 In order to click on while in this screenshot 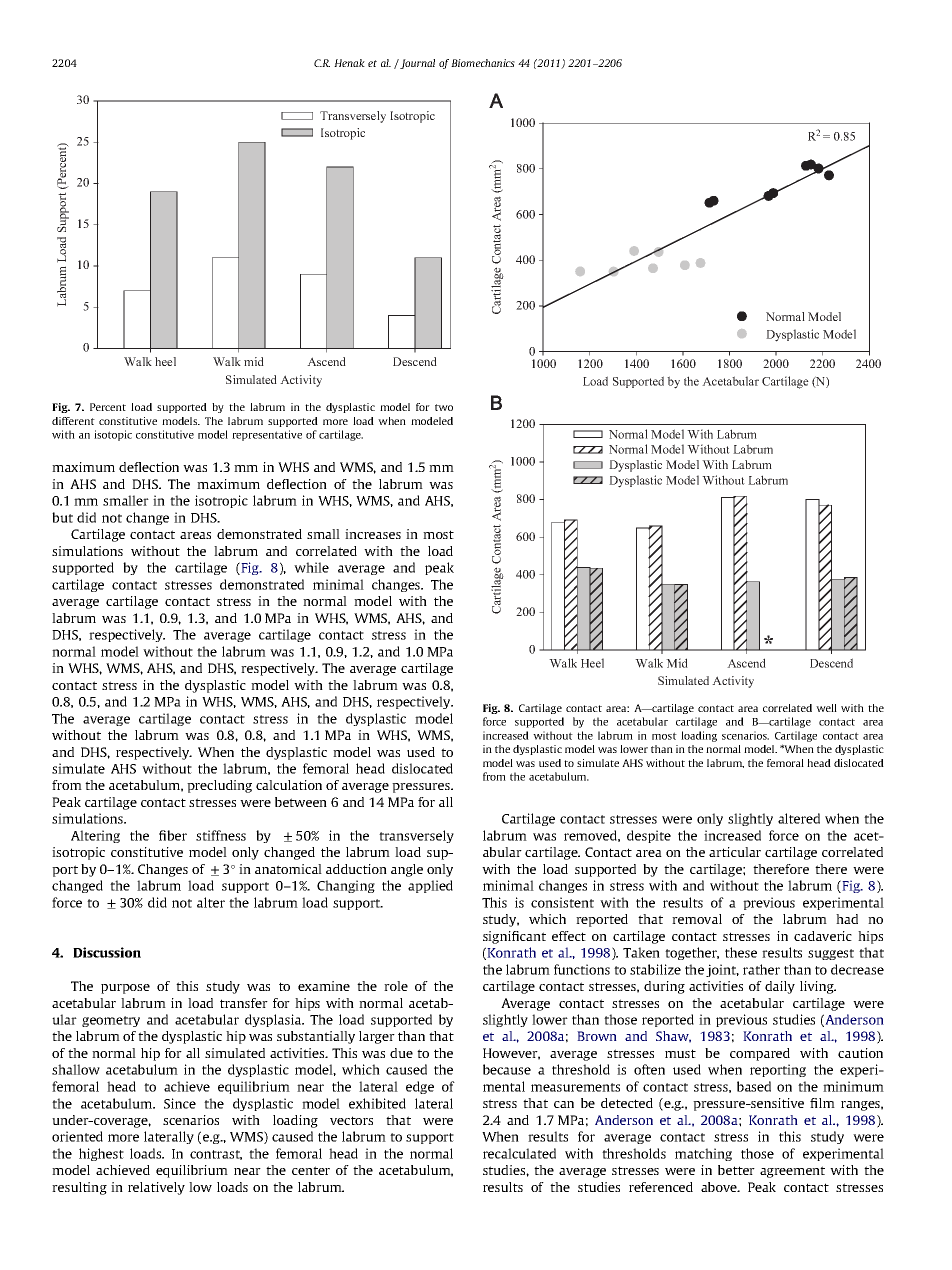, I will do `click(311, 567)`.
